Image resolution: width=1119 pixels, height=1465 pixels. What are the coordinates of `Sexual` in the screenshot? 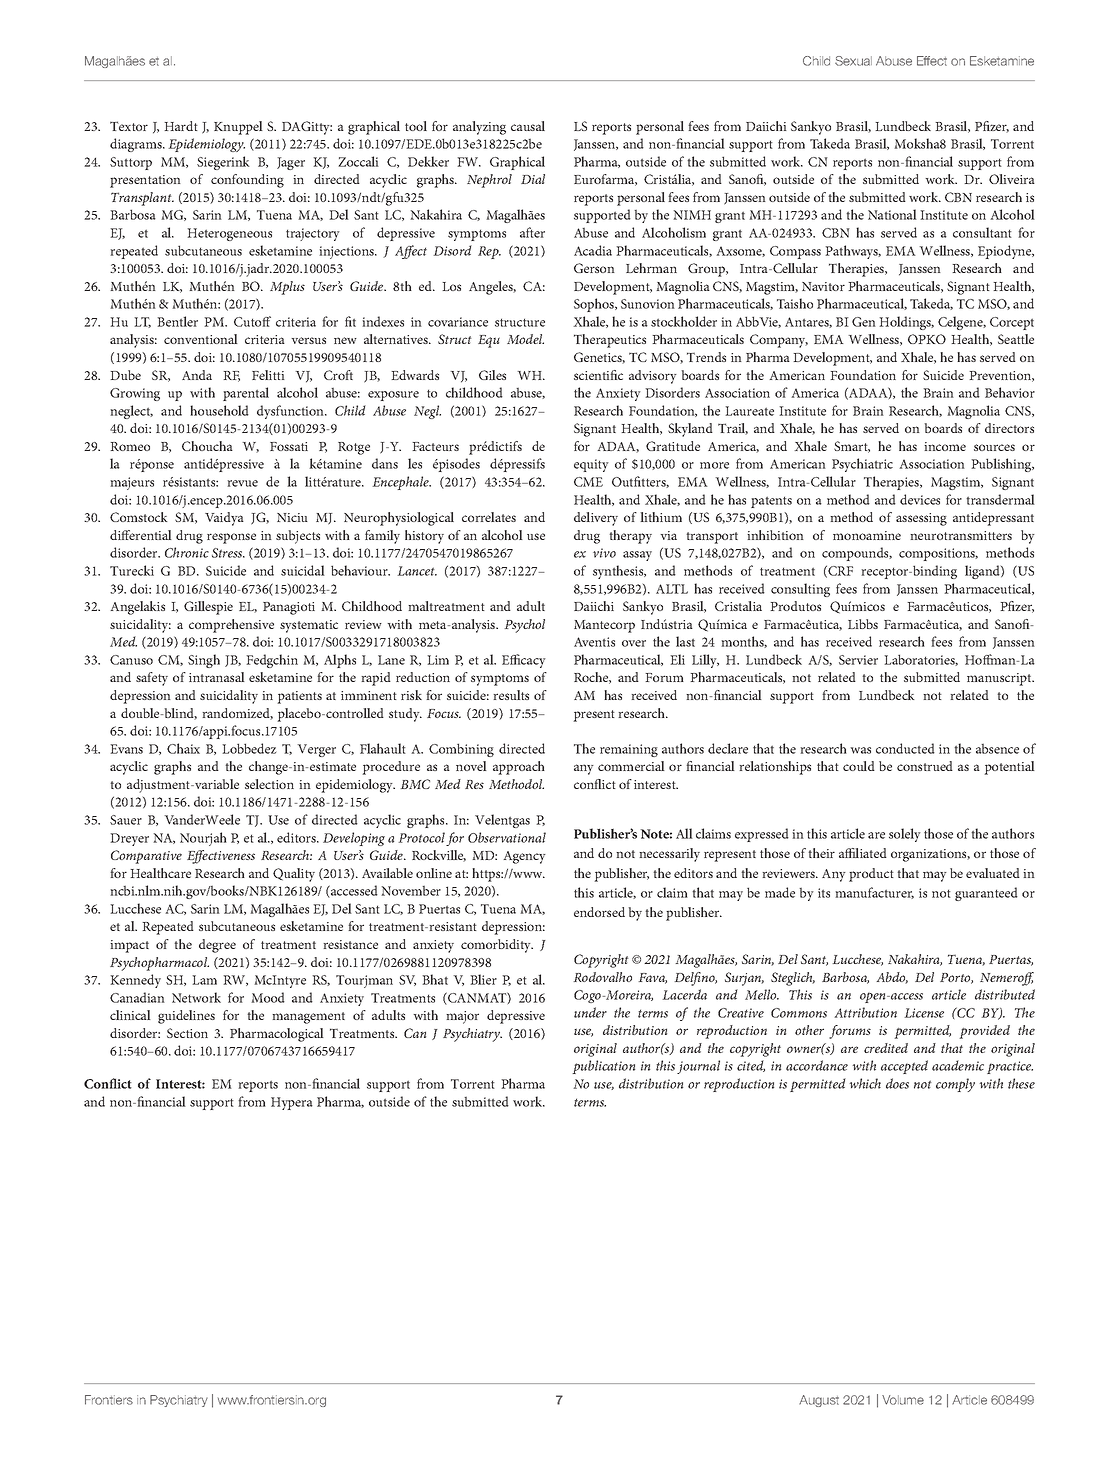 It's located at (853, 61).
